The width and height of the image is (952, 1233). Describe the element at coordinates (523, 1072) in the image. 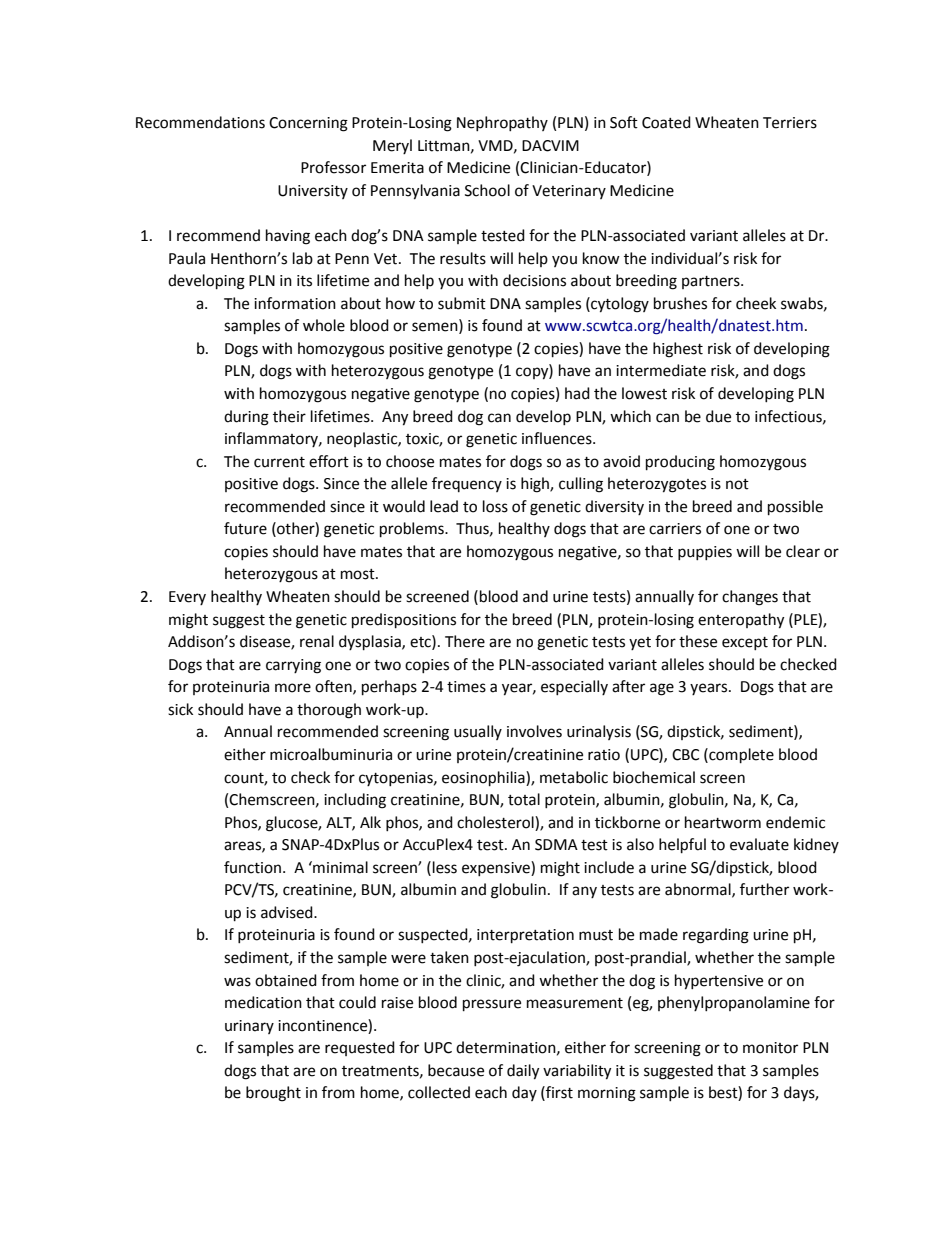

I see `daily` at that location.
